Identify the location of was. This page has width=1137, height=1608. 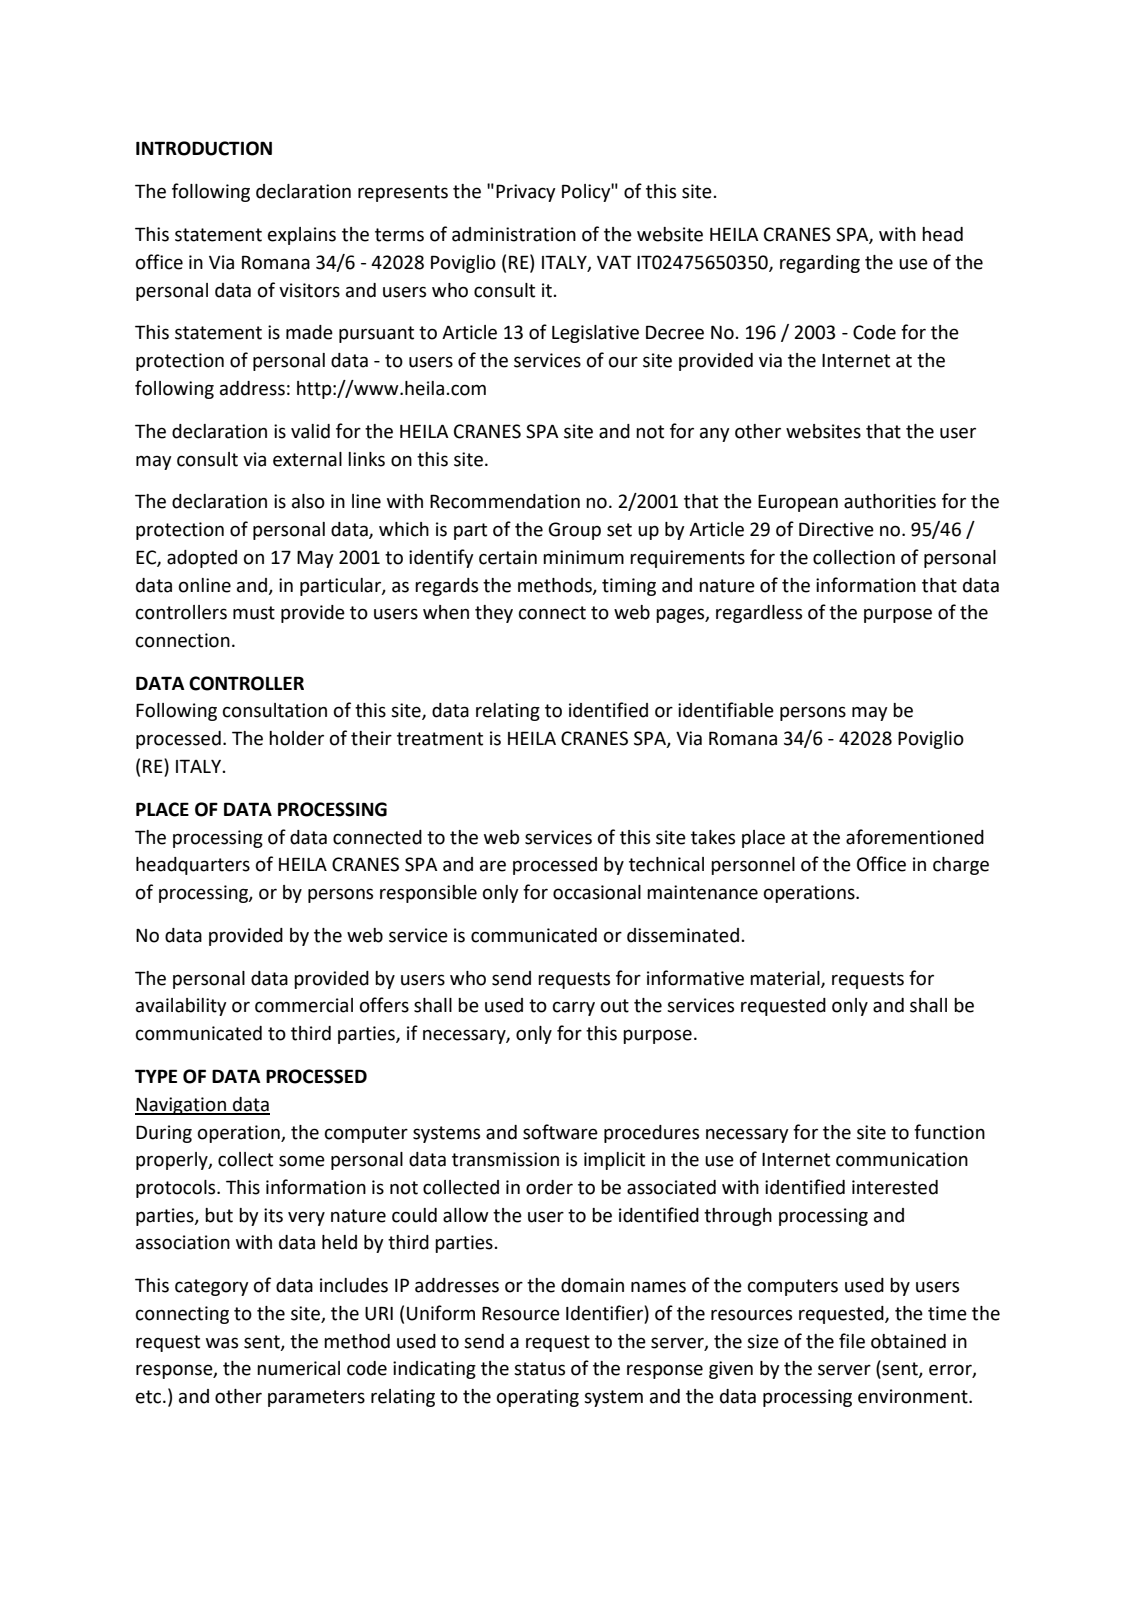
(222, 1343).
